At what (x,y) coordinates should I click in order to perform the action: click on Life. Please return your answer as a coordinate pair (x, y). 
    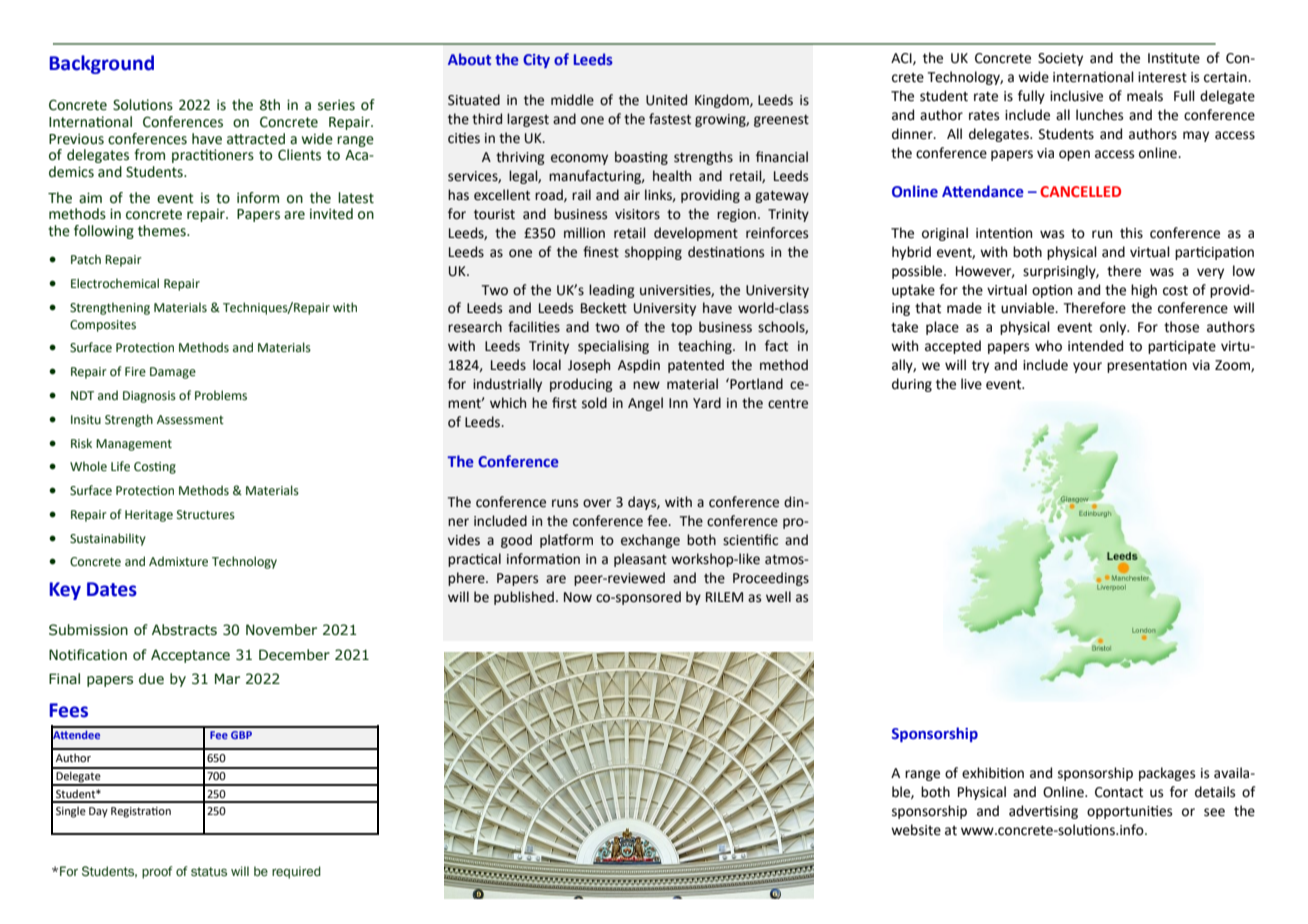
    Looking at the image, I should click on (120, 466).
